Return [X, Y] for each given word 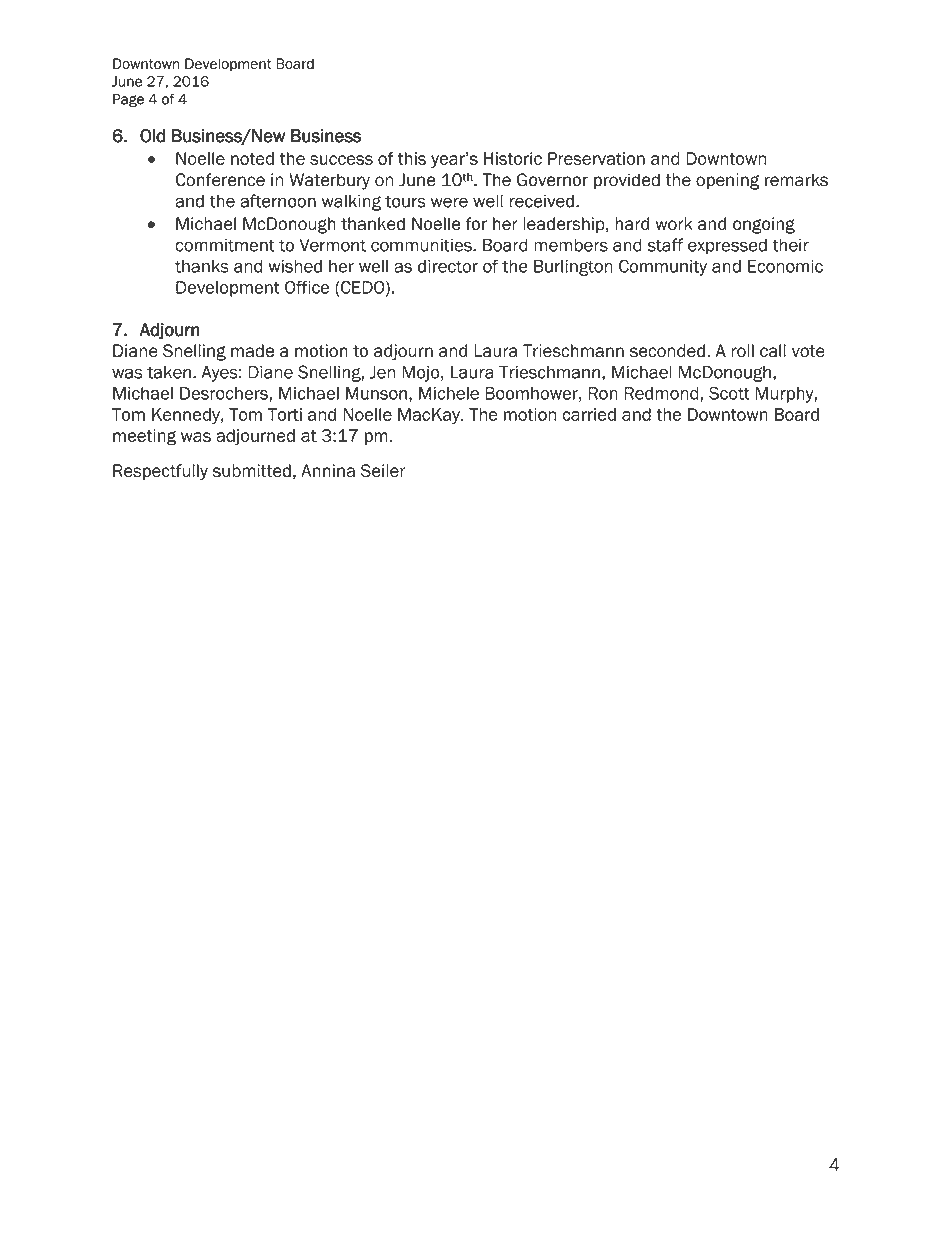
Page [128, 101]
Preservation [596, 158]
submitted [252, 471]
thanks [202, 266]
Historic [513, 158]
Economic [785, 266]
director [448, 266]
